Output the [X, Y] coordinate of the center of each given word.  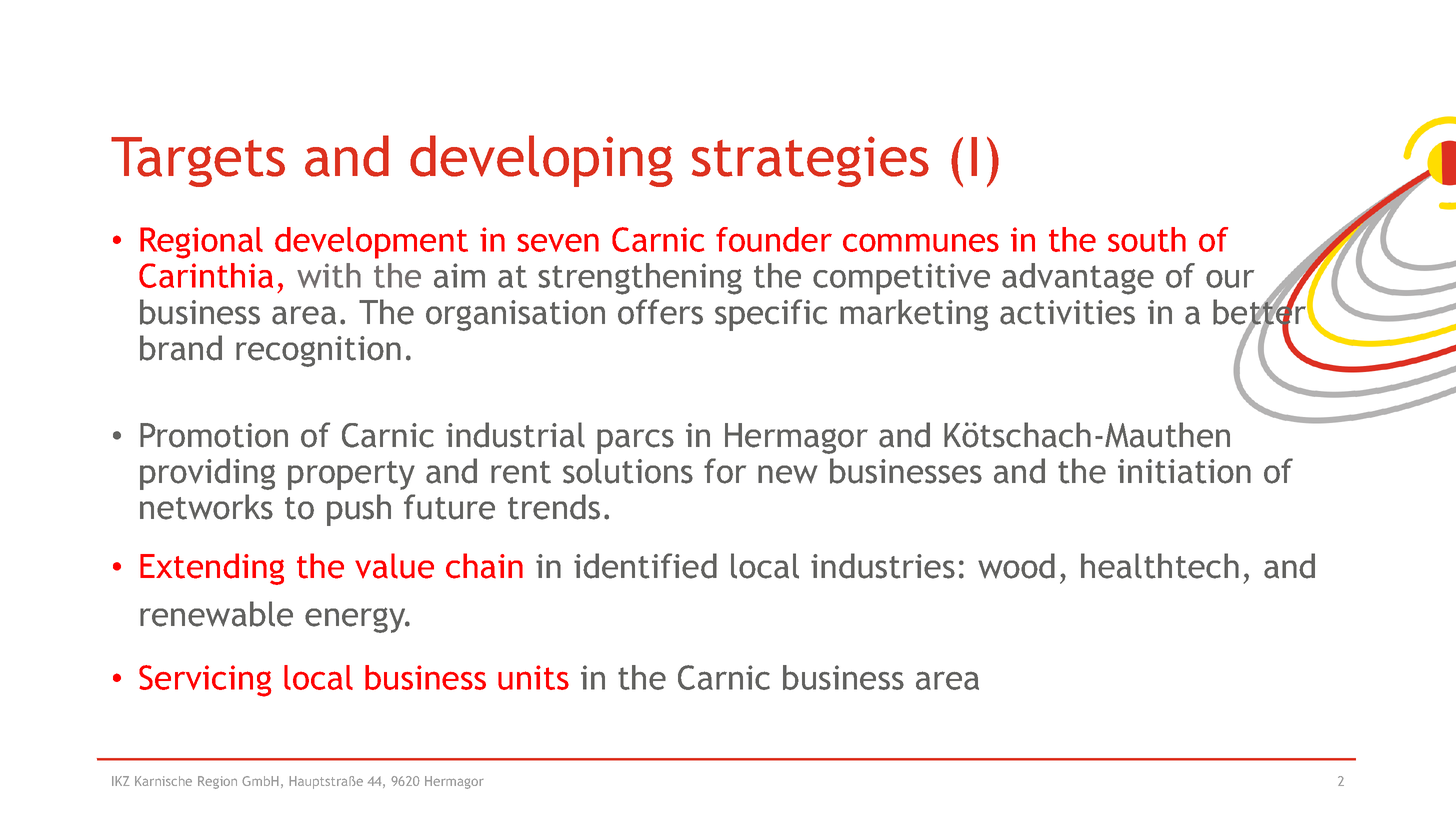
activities [1067, 312]
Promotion [214, 435]
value [394, 566]
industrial [515, 435]
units [533, 677]
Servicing [205, 681]
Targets [198, 162]
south [1147, 239]
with [329, 275]
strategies [810, 161]
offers [660, 312]
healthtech [1160, 566]
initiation [1184, 471]
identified [645, 566]
